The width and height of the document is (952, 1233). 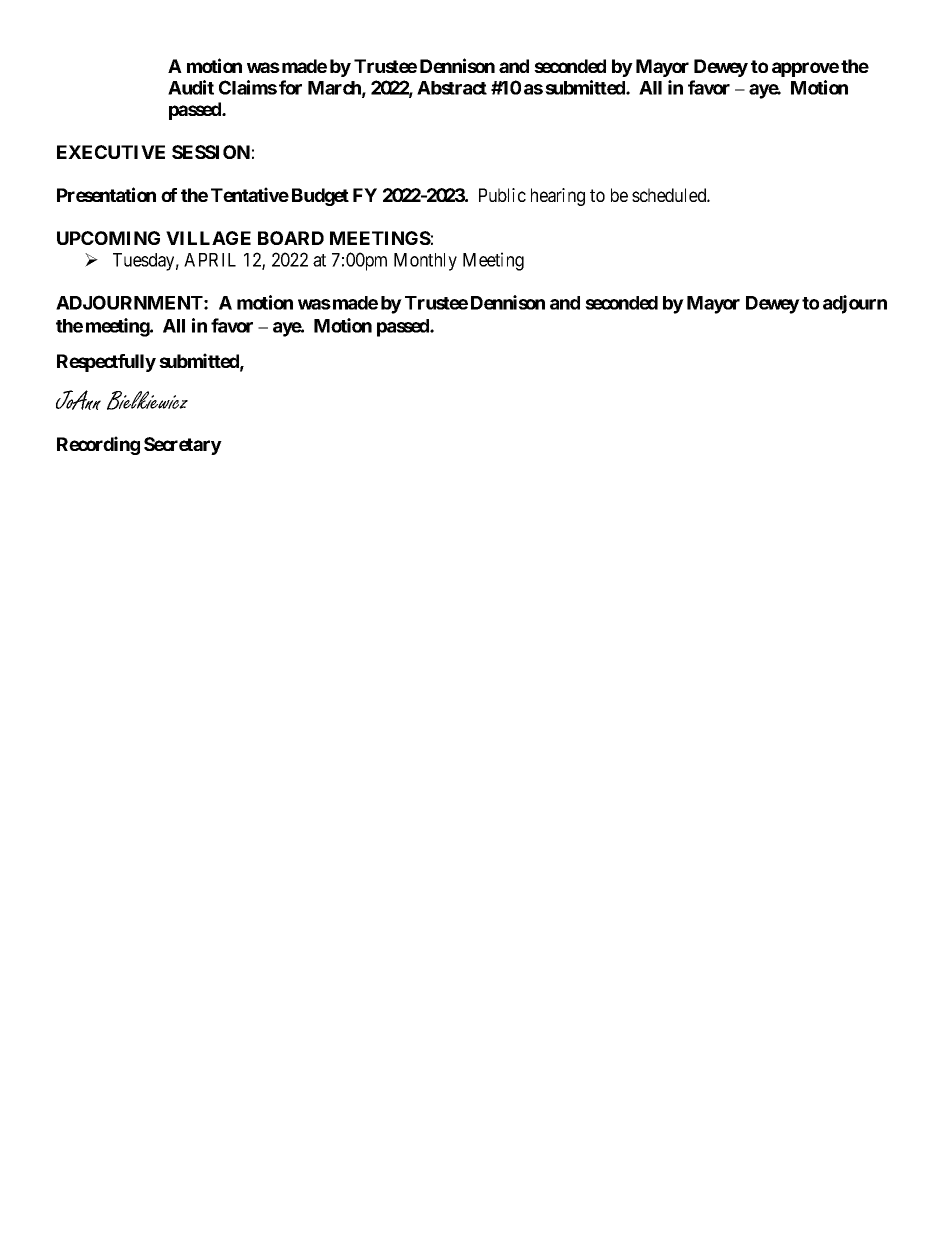 I want to click on Audit, so click(x=191, y=87).
